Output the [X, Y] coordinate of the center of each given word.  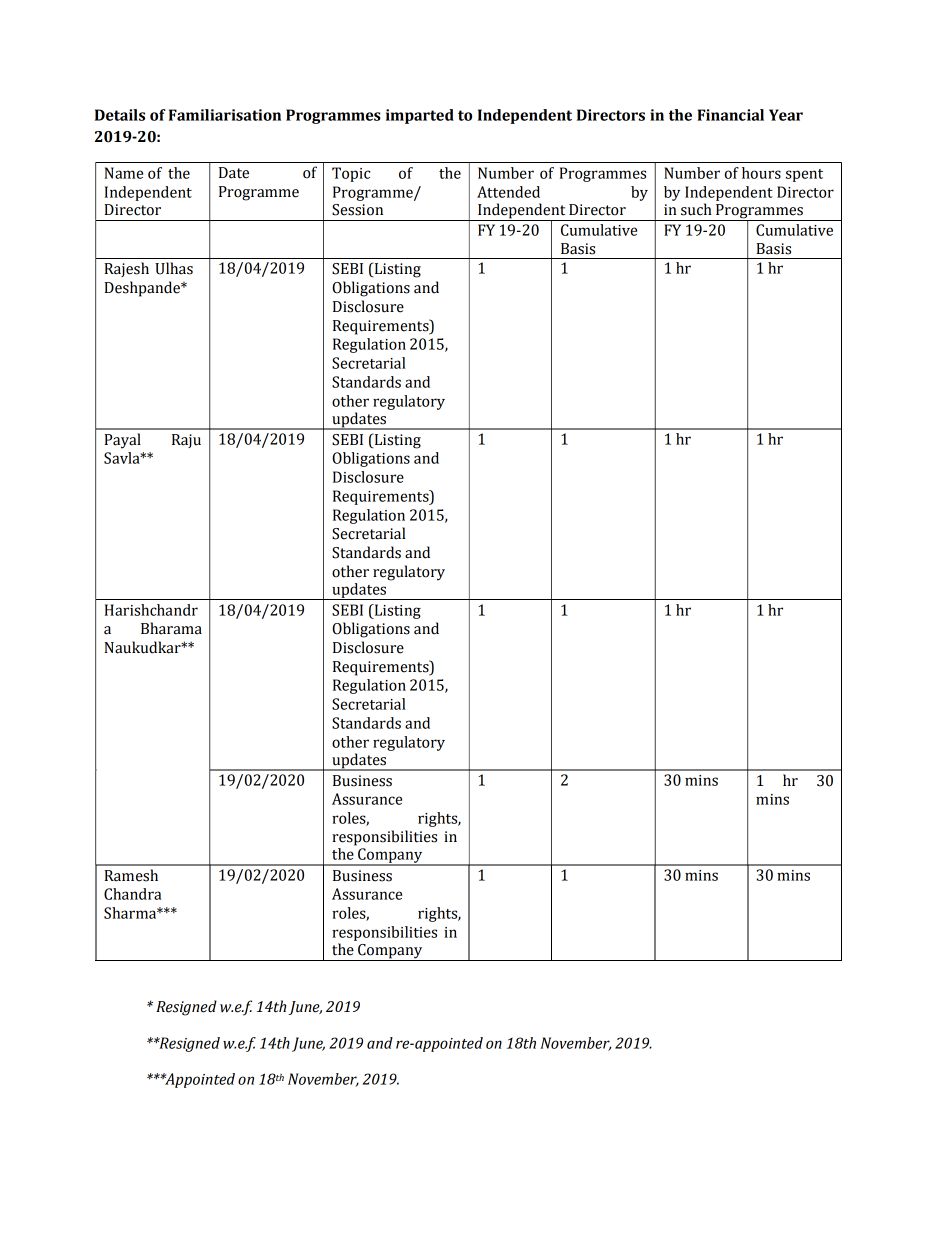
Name [123, 173]
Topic [351, 174]
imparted [420, 116]
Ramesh [131, 875]
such [696, 209]
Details [120, 115]
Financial [730, 115]
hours [761, 173]
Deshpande [143, 289]
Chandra [133, 894]
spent [804, 175]
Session [357, 210]
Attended [508, 192]
